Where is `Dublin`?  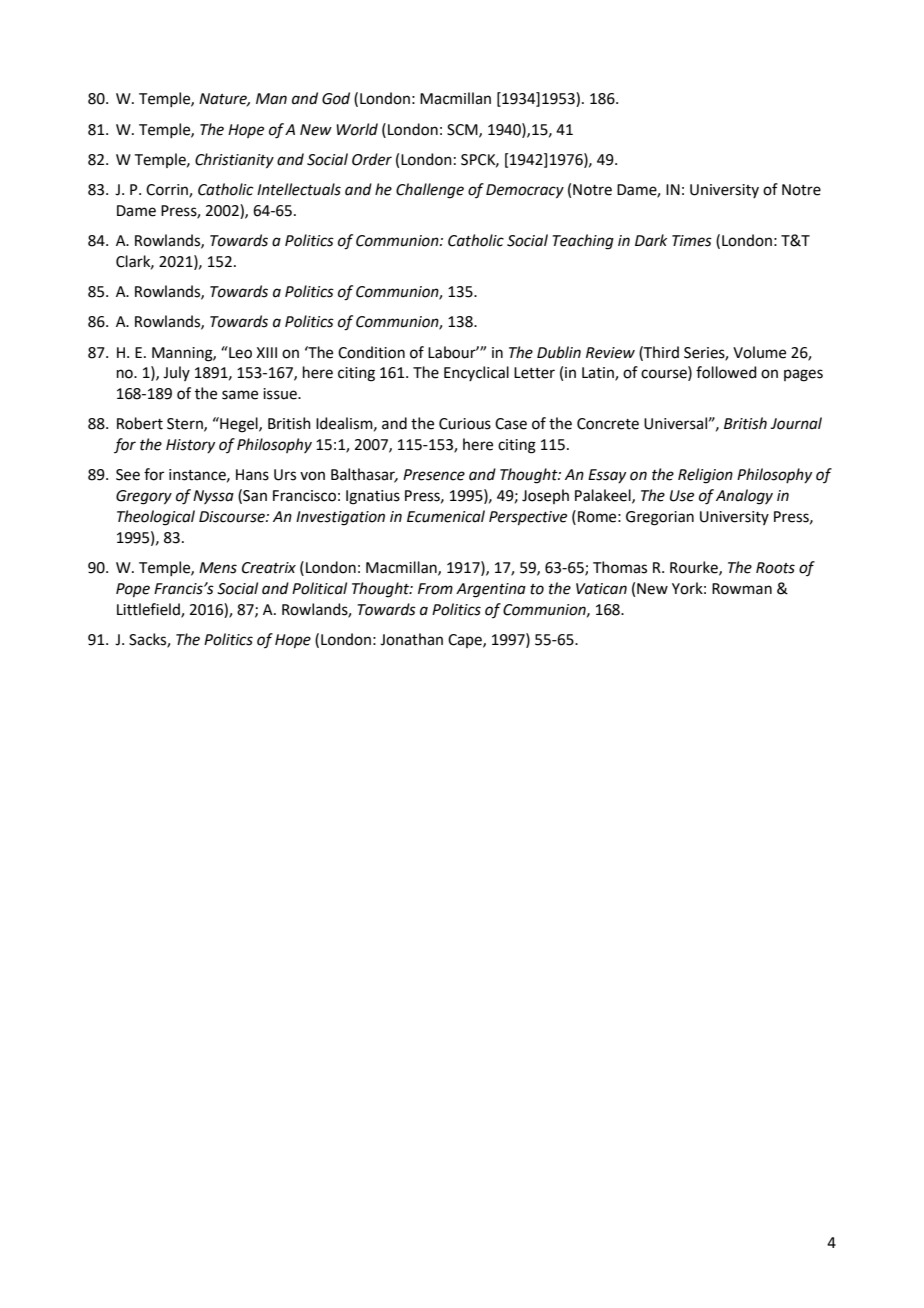
Dublin is located at coordinates (559, 352).
